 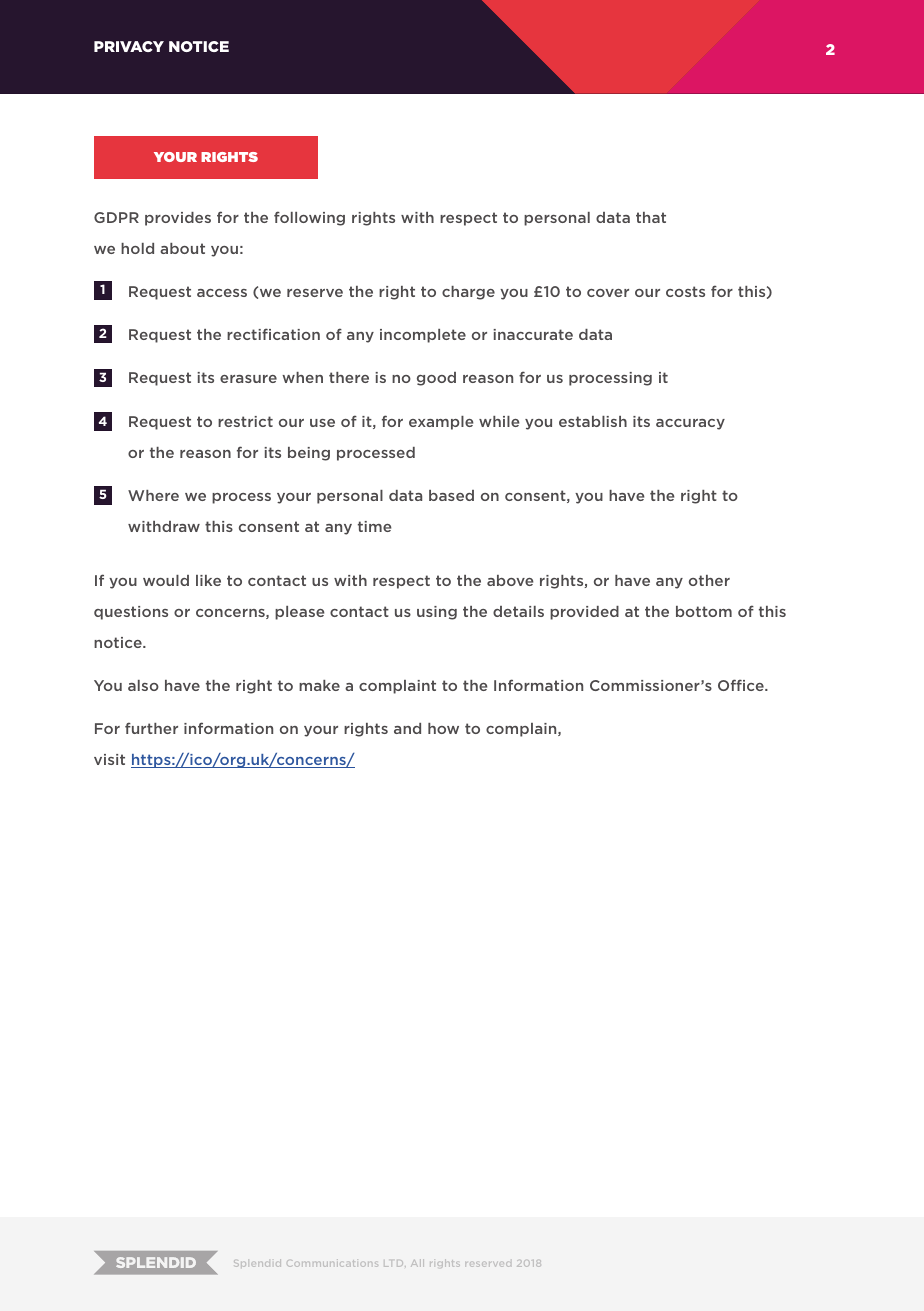 What do you see at coordinates (109, 759) in the page?
I see `visit` at bounding box center [109, 759].
